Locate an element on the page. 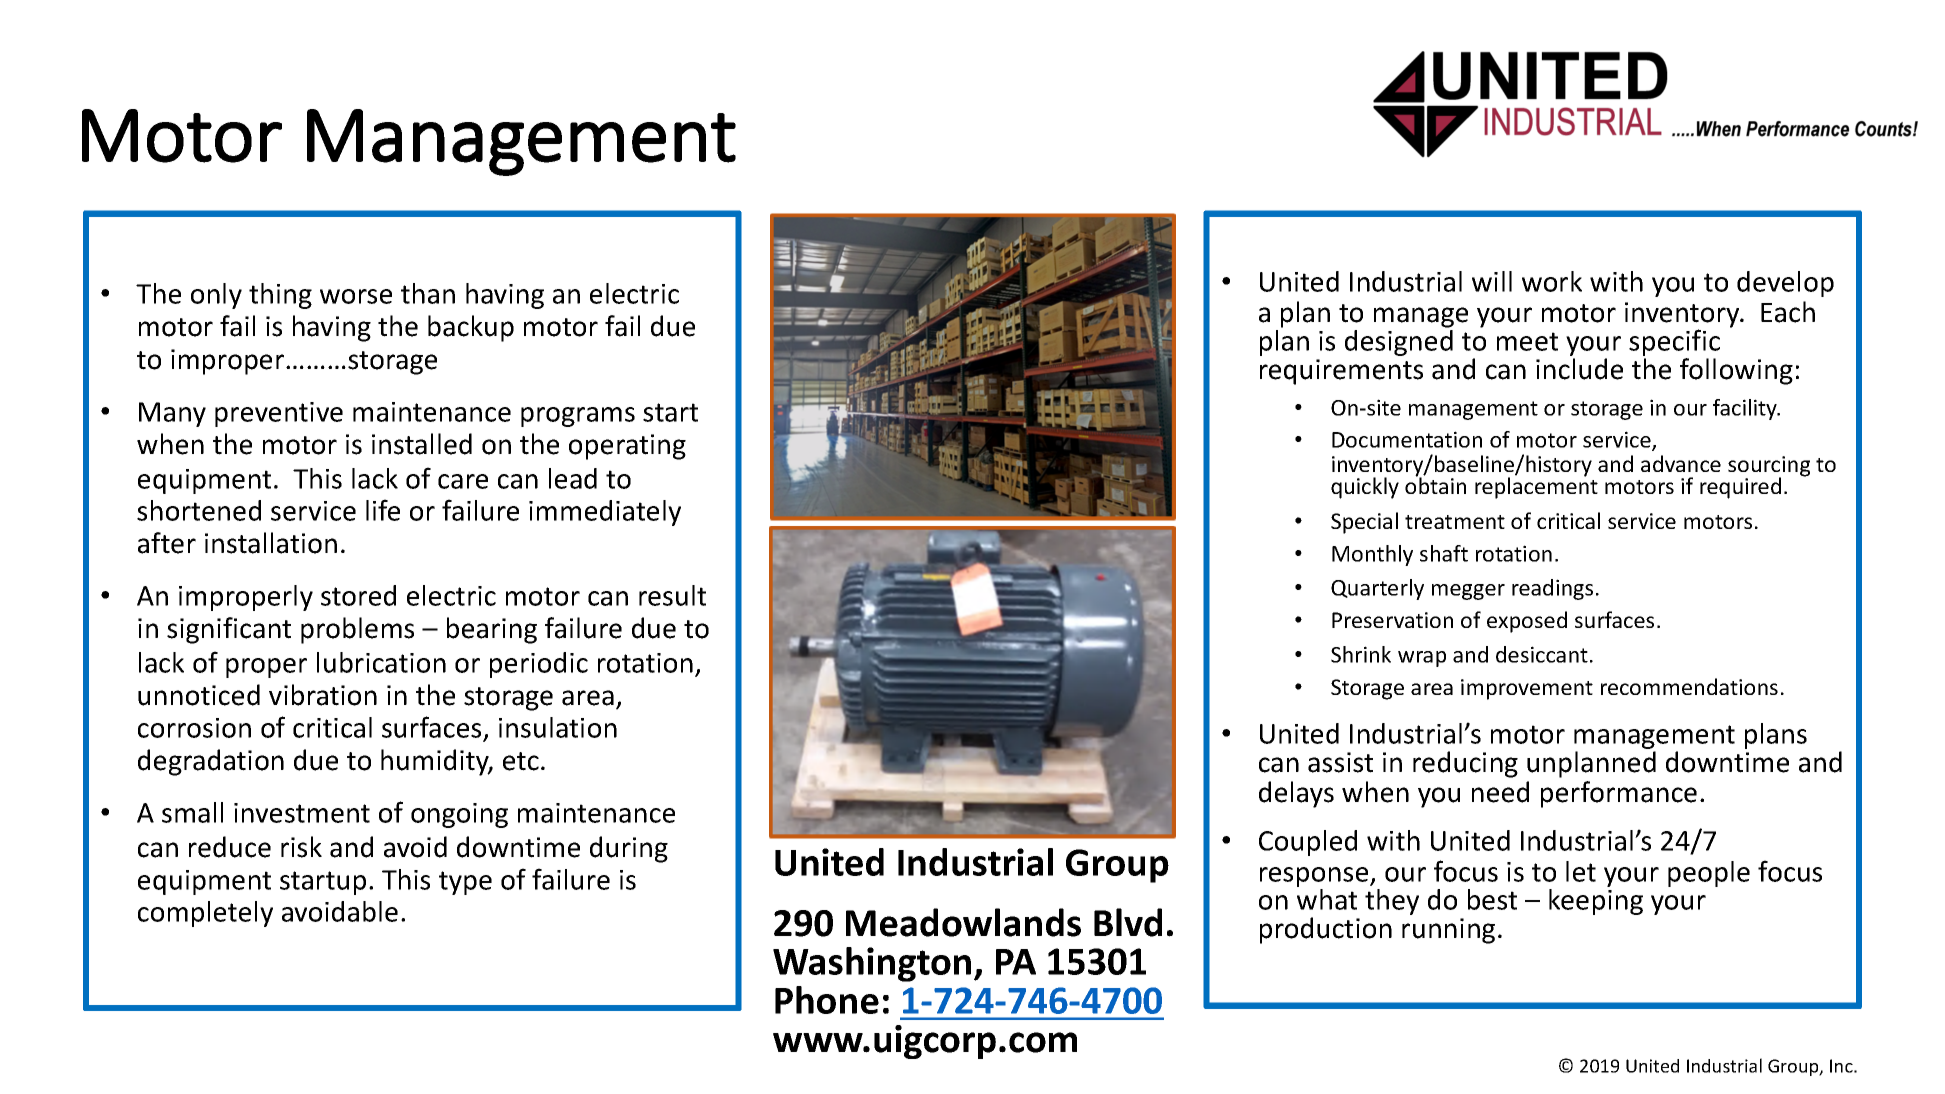 This page has width=1945, height=1094. desiccant is located at coordinates (1542, 654).
